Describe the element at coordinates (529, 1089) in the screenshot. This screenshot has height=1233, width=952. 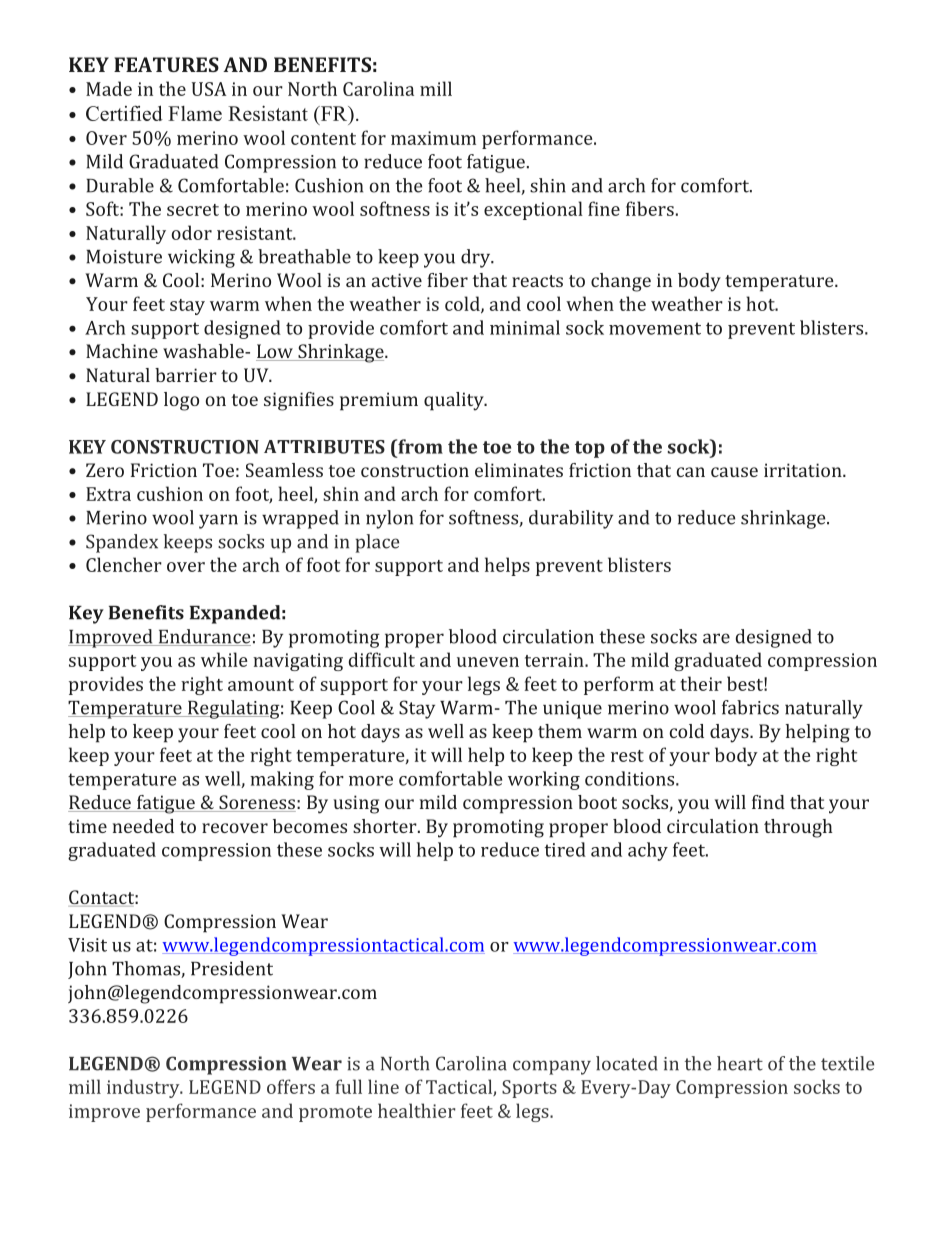
I see `Sports` at that location.
